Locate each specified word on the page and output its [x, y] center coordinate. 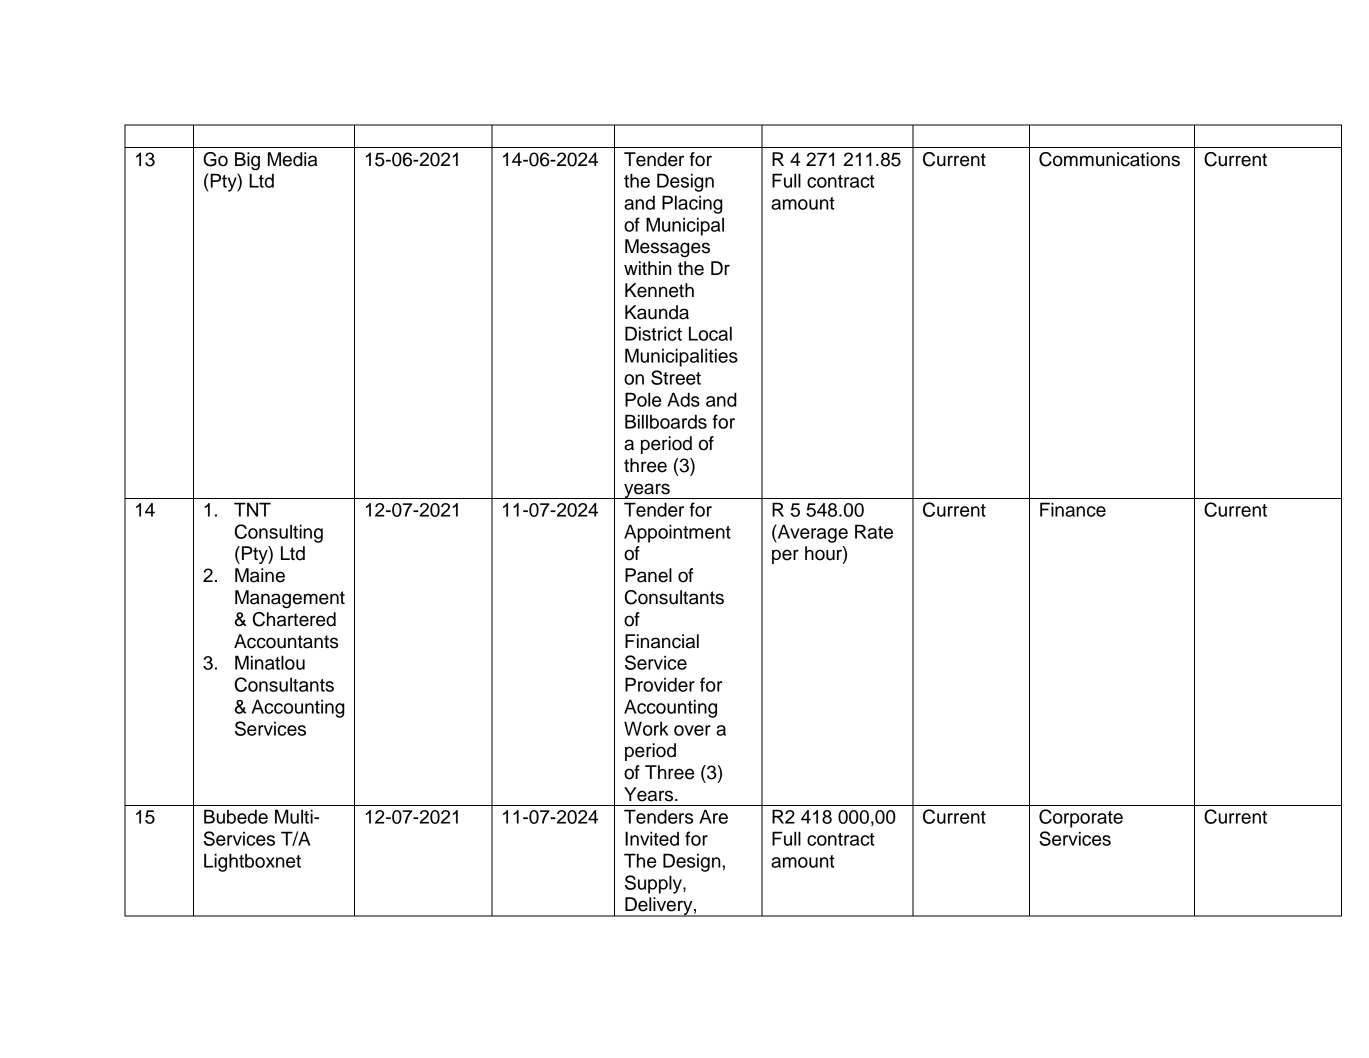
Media [292, 159]
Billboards [666, 421]
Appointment [677, 533]
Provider [660, 684]
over [692, 730]
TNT [252, 509]
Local [710, 333]
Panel [648, 575]
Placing [692, 204]
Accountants [286, 641]
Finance [1073, 509]
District [653, 333]
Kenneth [659, 290]
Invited [652, 838]
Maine [260, 575]
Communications [1109, 159]
